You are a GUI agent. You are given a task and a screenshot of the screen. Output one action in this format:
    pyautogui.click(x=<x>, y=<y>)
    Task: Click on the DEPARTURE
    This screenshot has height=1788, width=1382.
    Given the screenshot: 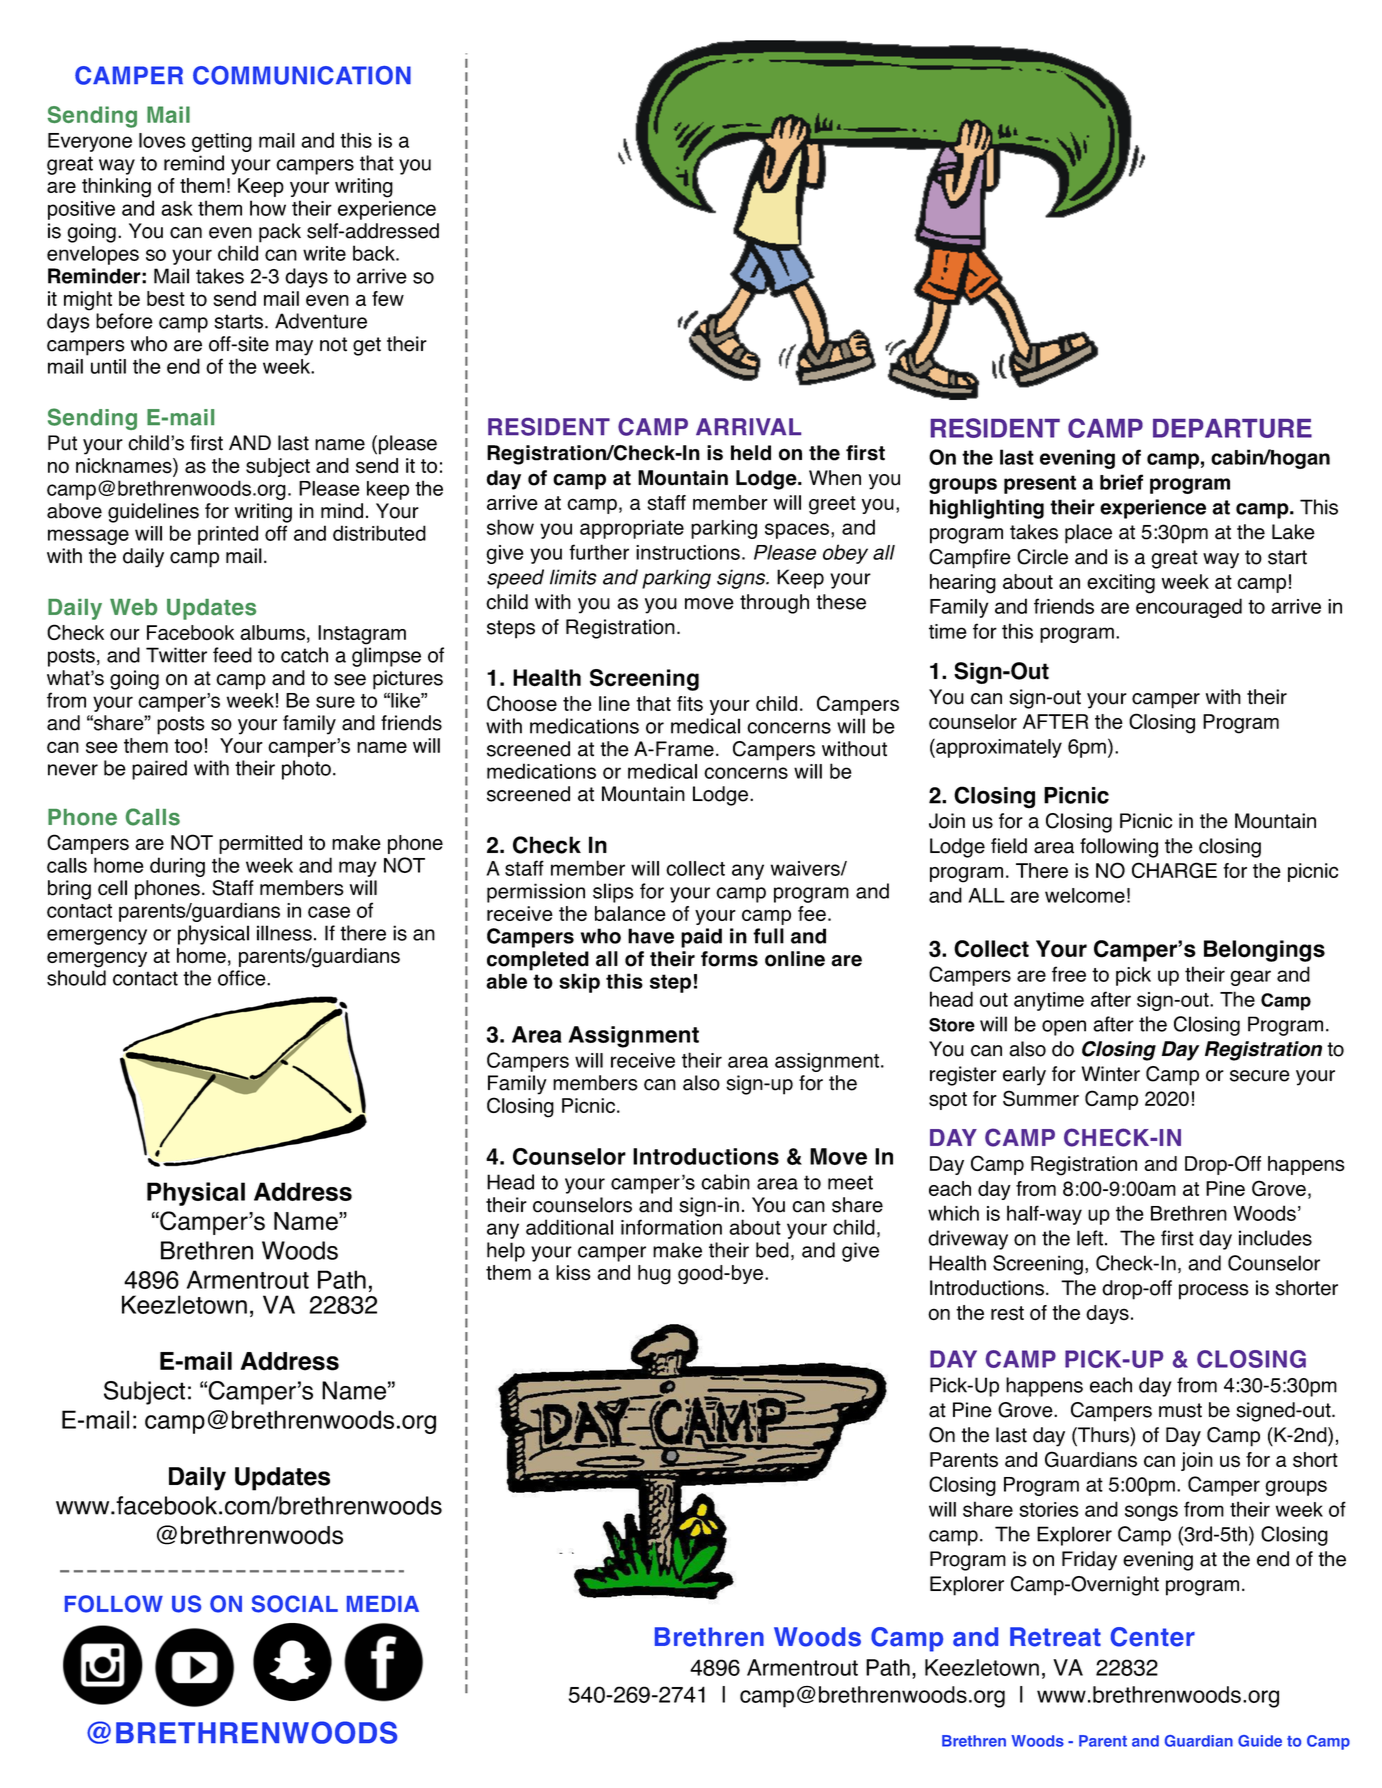 What is the action you would take?
    pyautogui.click(x=1232, y=428)
